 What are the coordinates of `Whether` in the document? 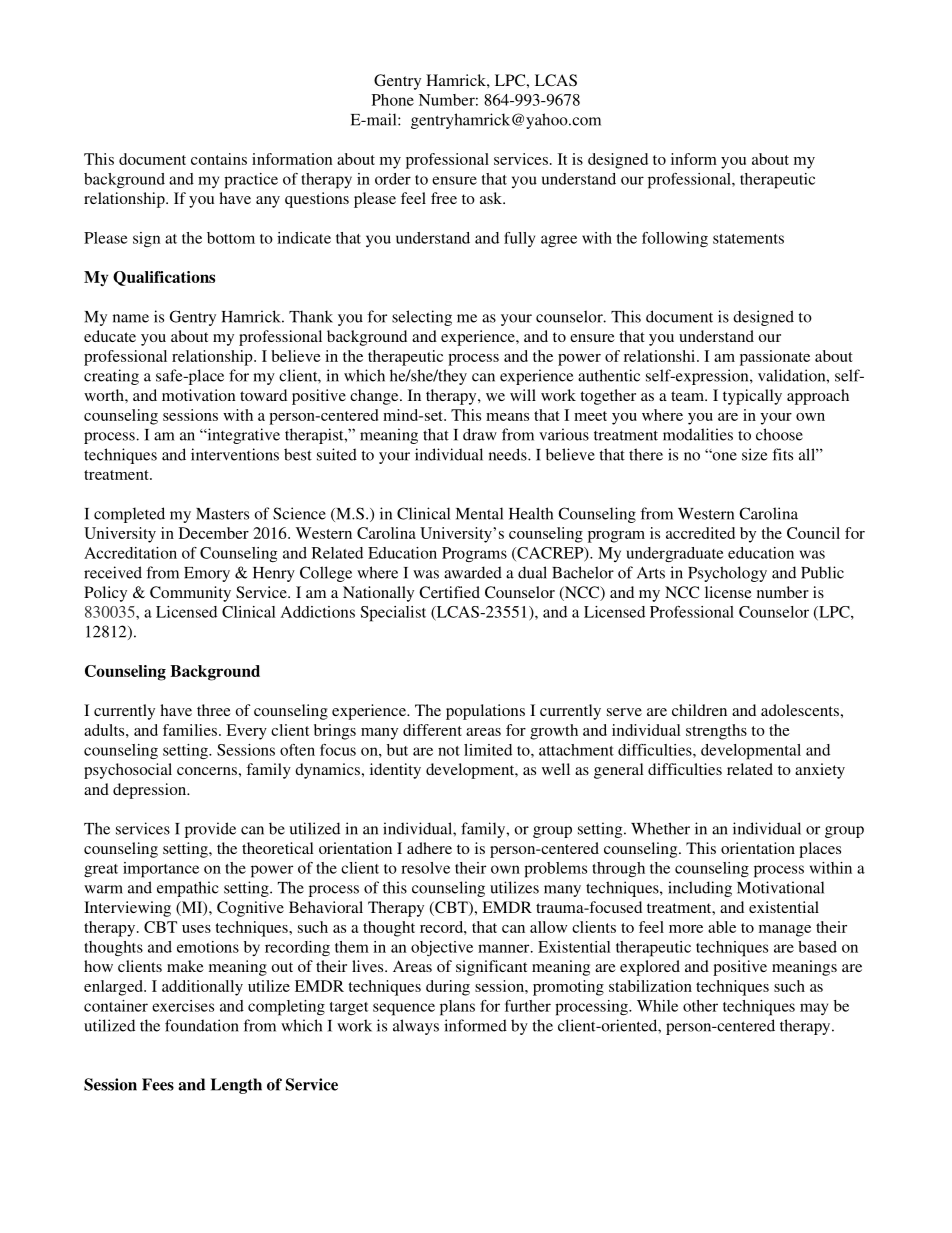 It's located at (660, 828).
